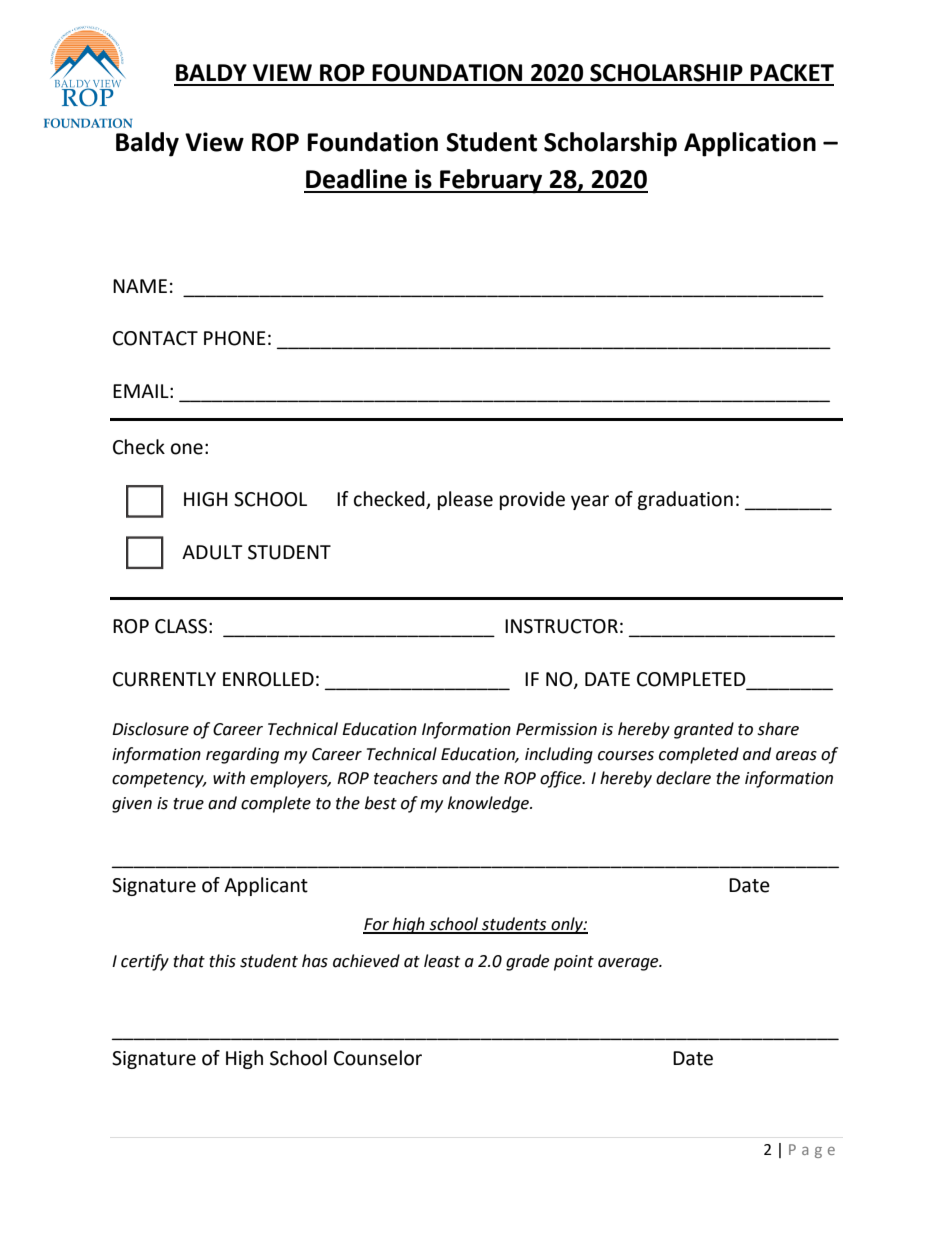 The image size is (952, 1233). I want to click on this, so click(222, 961).
